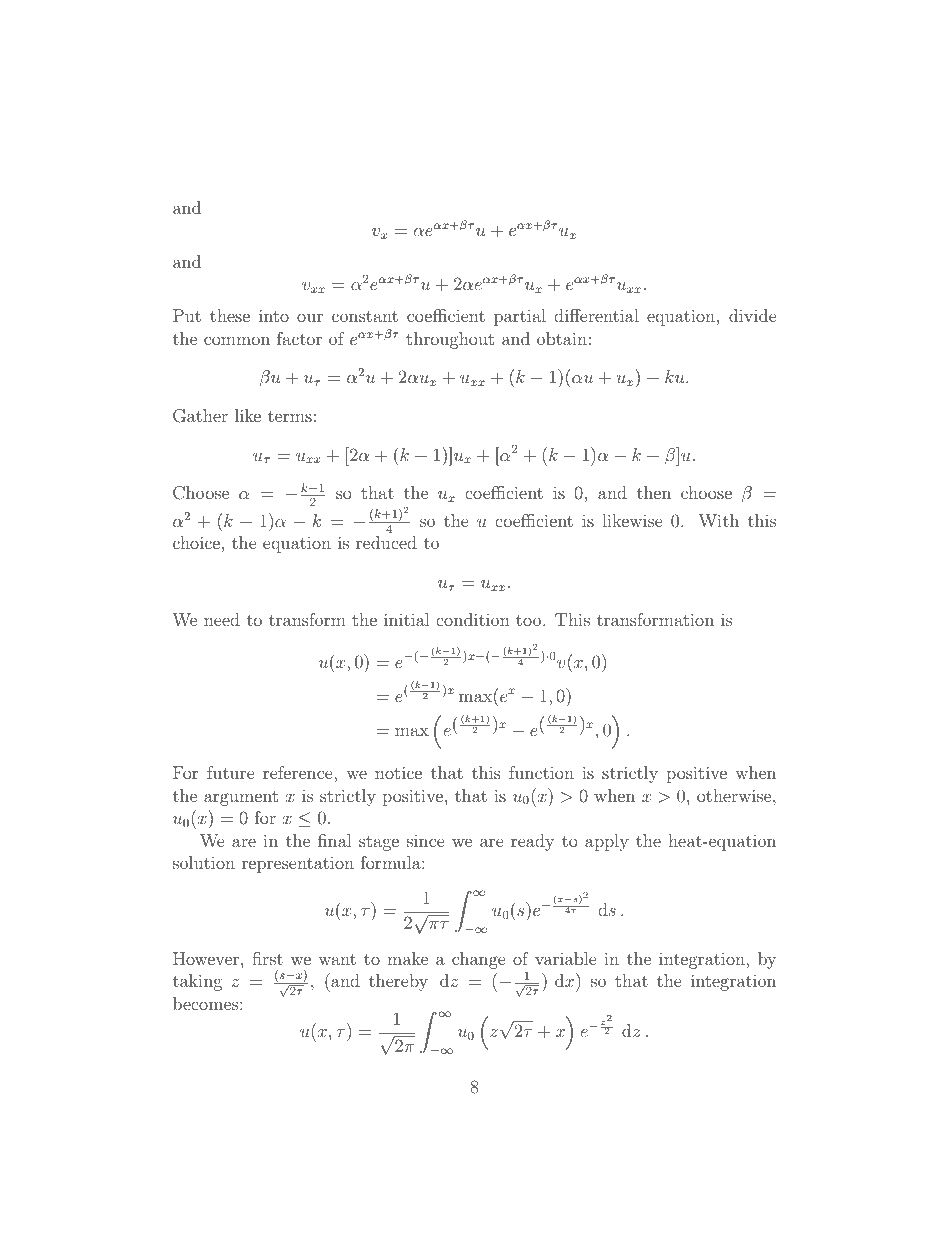 The height and width of the image is (1233, 952). I want to click on first, so click(267, 958).
